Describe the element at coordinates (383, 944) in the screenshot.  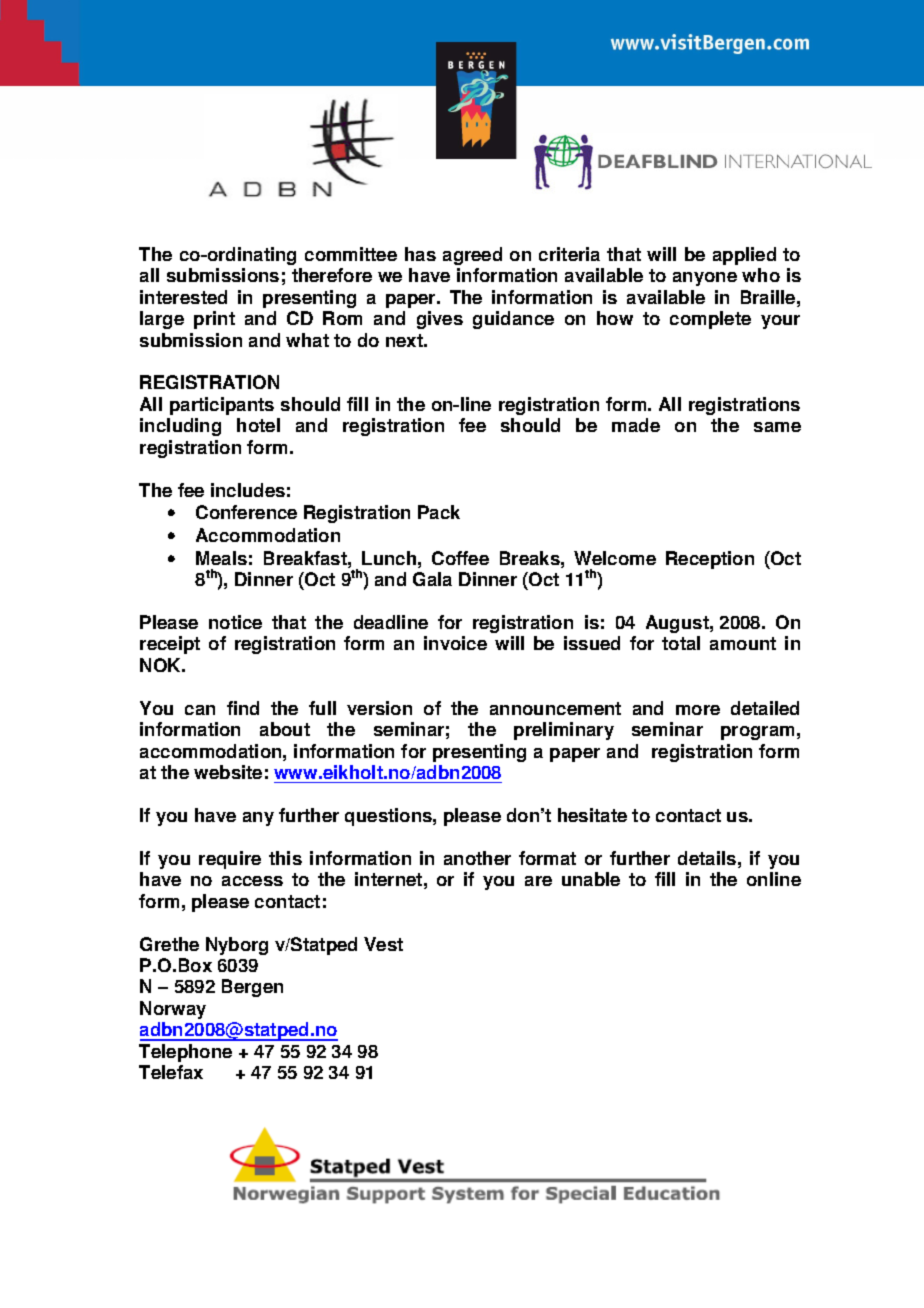
I see `Vest` at that location.
